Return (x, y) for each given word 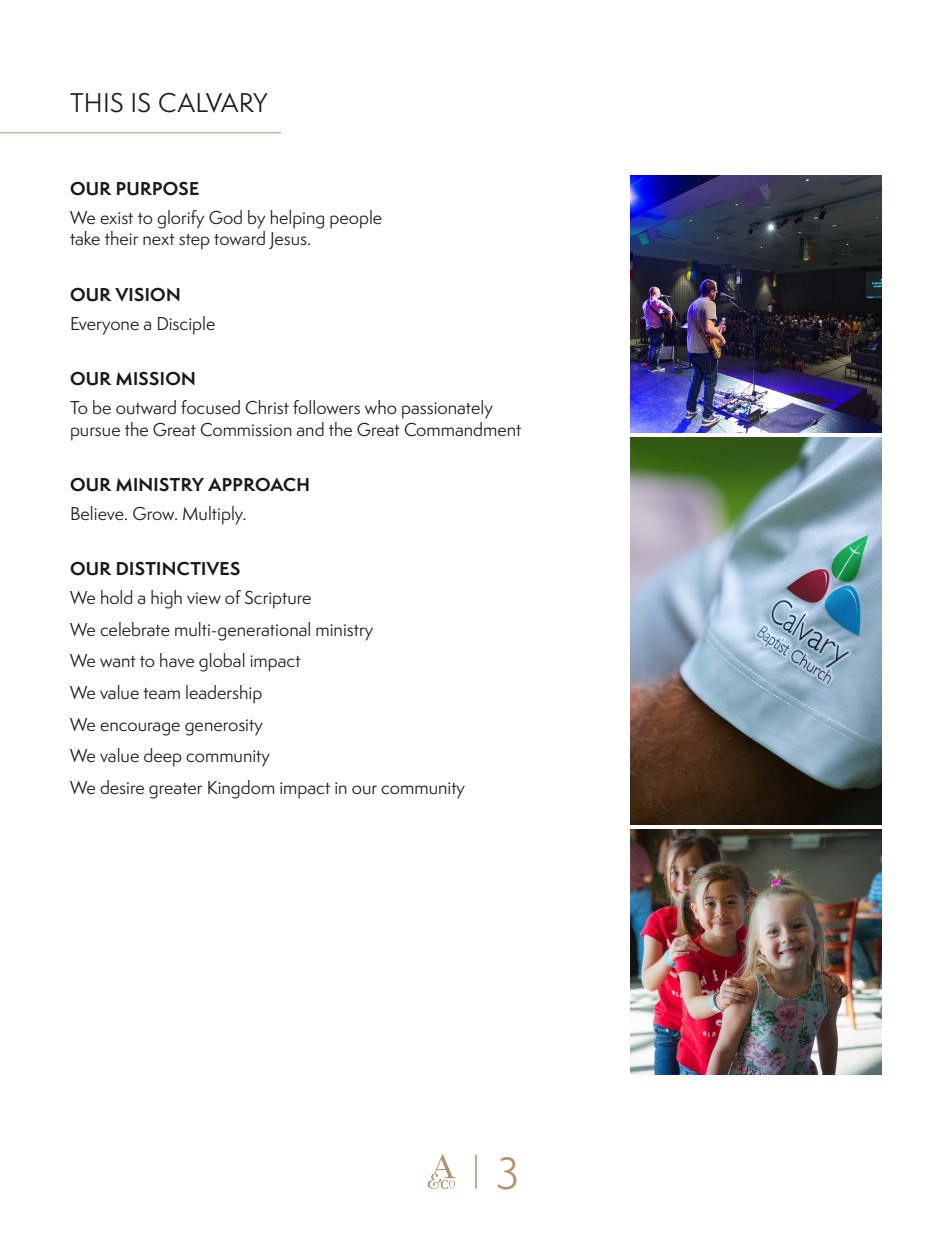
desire (122, 787)
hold (116, 597)
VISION (147, 294)
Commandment (462, 429)
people (356, 219)
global (222, 662)
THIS (96, 102)
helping (297, 219)
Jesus (289, 241)
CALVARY (213, 103)
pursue (95, 434)
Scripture (278, 599)
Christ (267, 407)
